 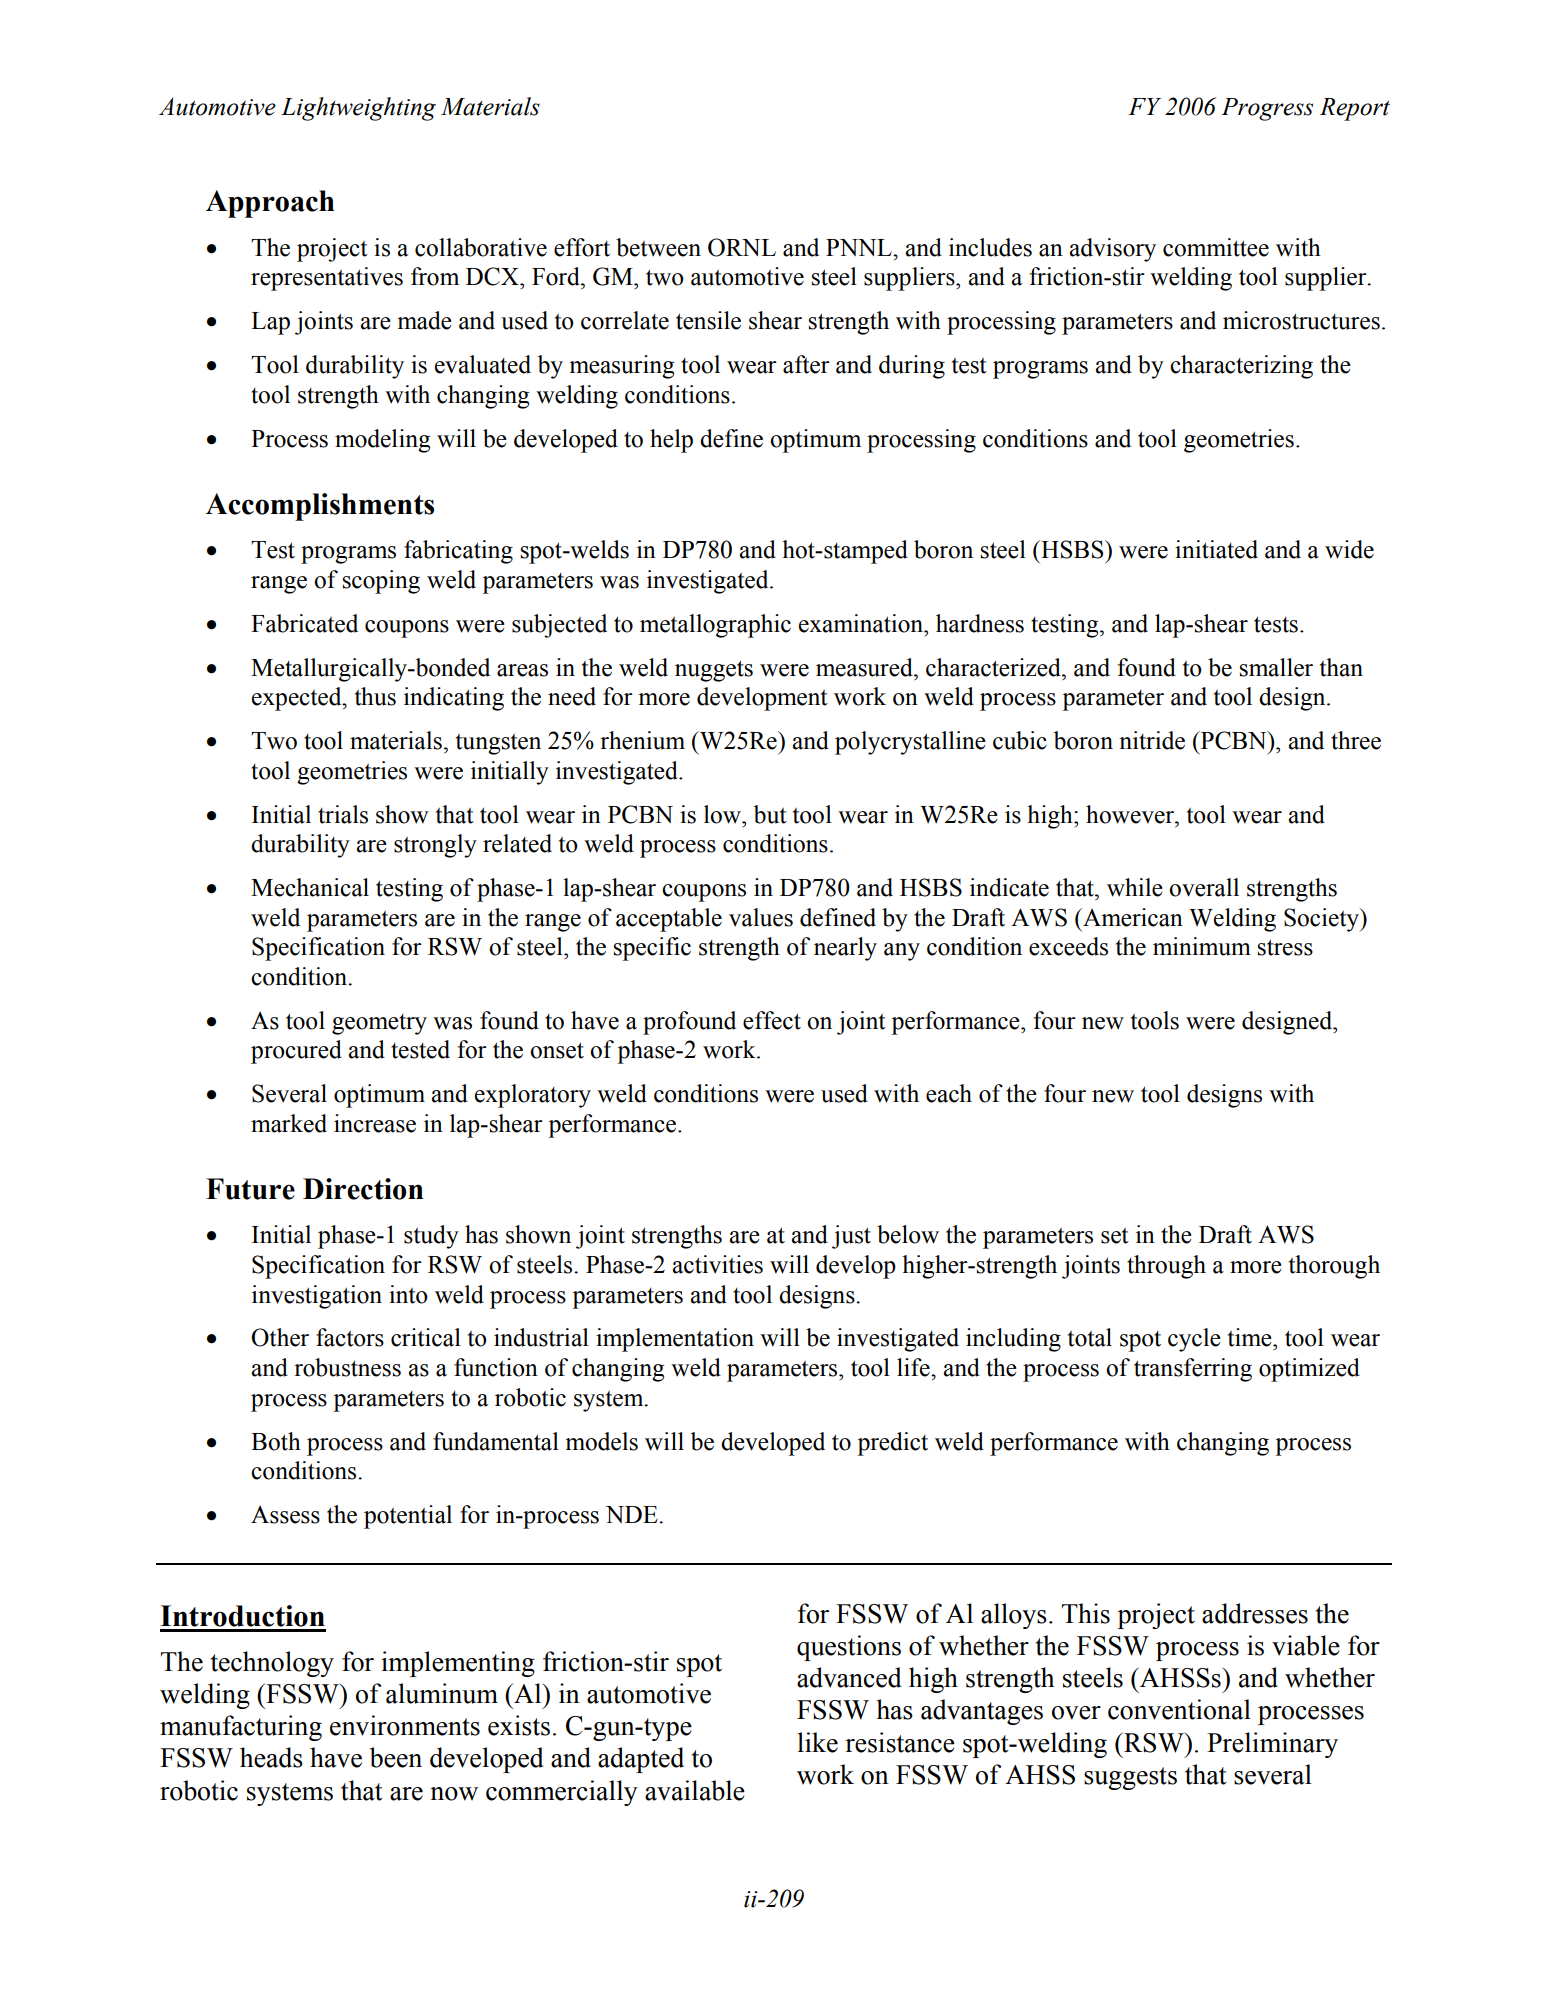 I want to click on factors, so click(x=350, y=1337).
